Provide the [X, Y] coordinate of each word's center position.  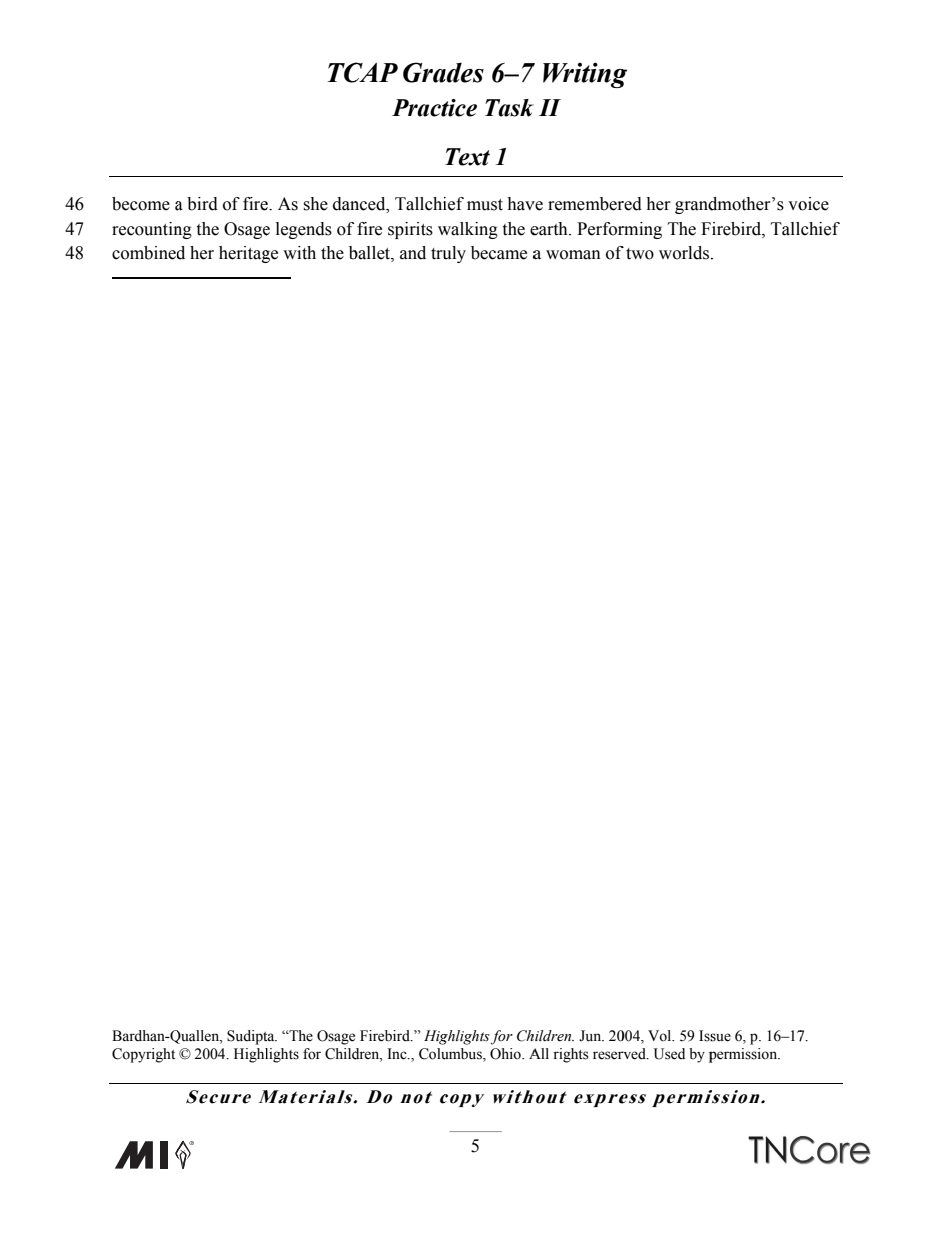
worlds [685, 253]
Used [669, 1054]
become [141, 204]
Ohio [506, 1054]
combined [148, 253]
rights [571, 1055]
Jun [591, 1036]
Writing [585, 75]
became [499, 253]
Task [509, 108]
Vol [661, 1036]
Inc [398, 1054]
